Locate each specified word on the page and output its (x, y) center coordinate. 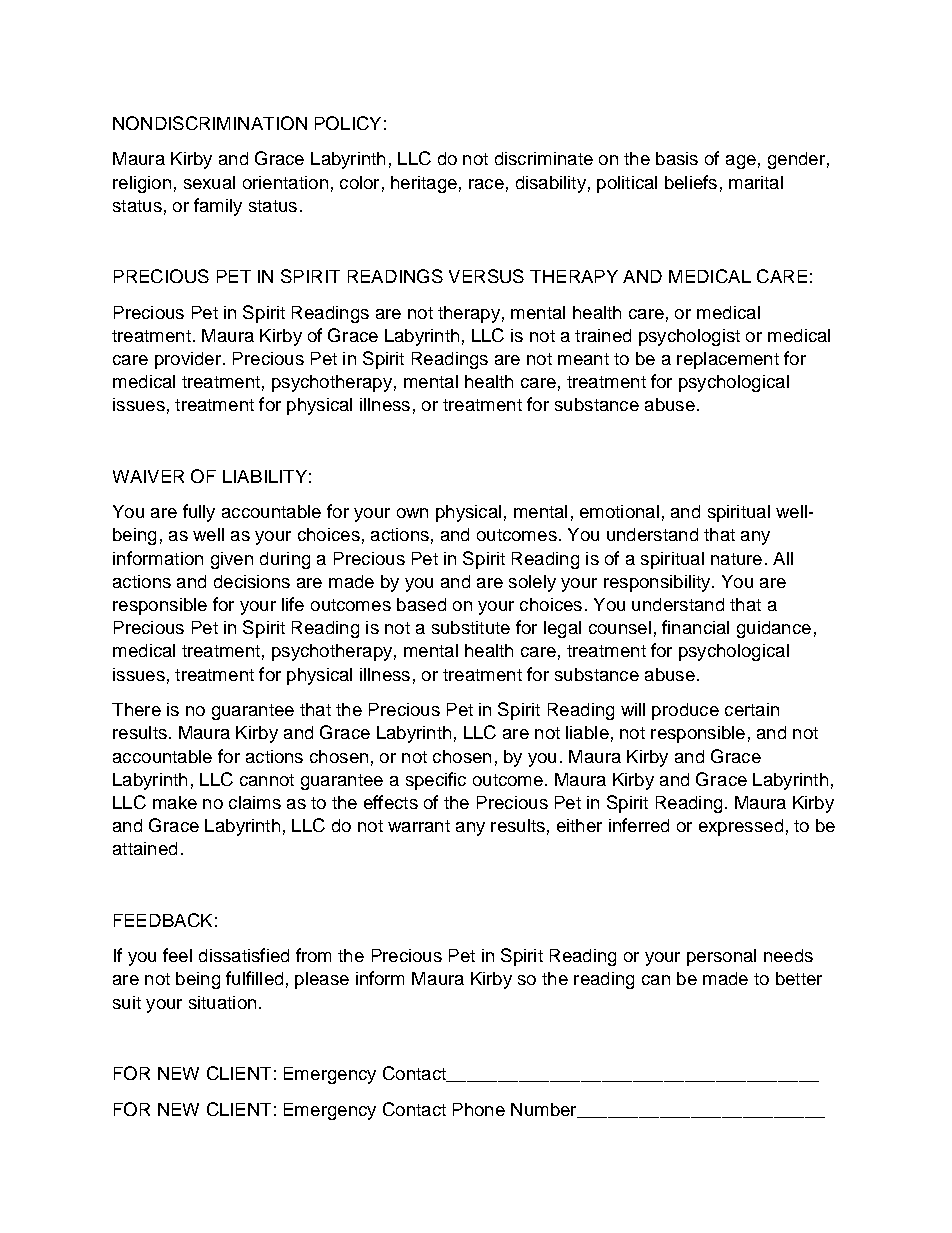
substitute (471, 627)
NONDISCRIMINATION (210, 123)
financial (695, 627)
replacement (728, 360)
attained (145, 848)
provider (189, 360)
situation (222, 1002)
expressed (741, 827)
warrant (419, 826)
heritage (424, 184)
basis (677, 158)
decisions (252, 581)
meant (583, 359)
